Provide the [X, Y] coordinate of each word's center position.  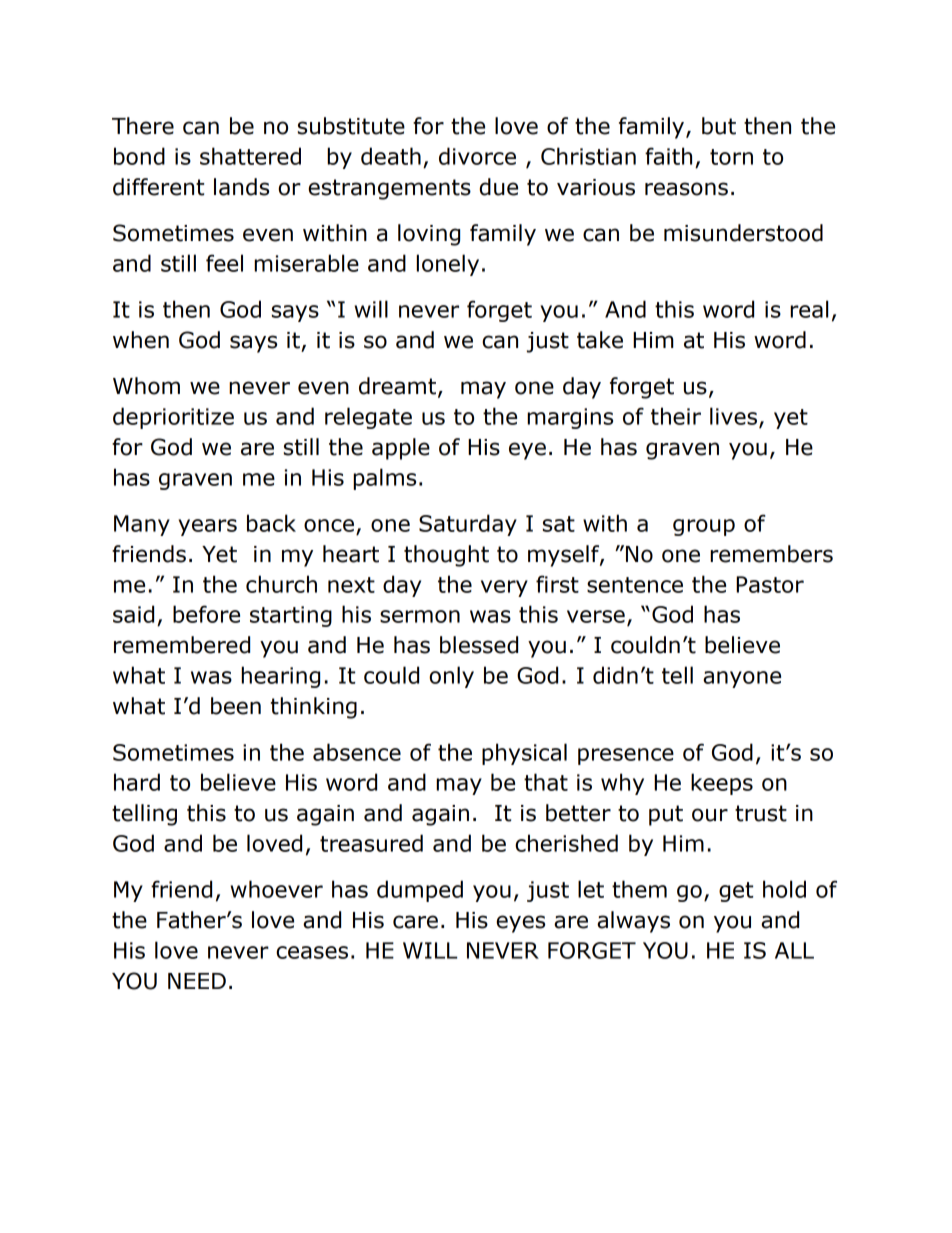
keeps [722, 784]
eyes [520, 924]
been [236, 706]
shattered [250, 156]
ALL [794, 950]
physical [524, 754]
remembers [771, 554]
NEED [197, 981]
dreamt [397, 386]
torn [731, 157]
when [141, 340]
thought [446, 556]
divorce [477, 156]
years [207, 527]
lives [733, 416]
